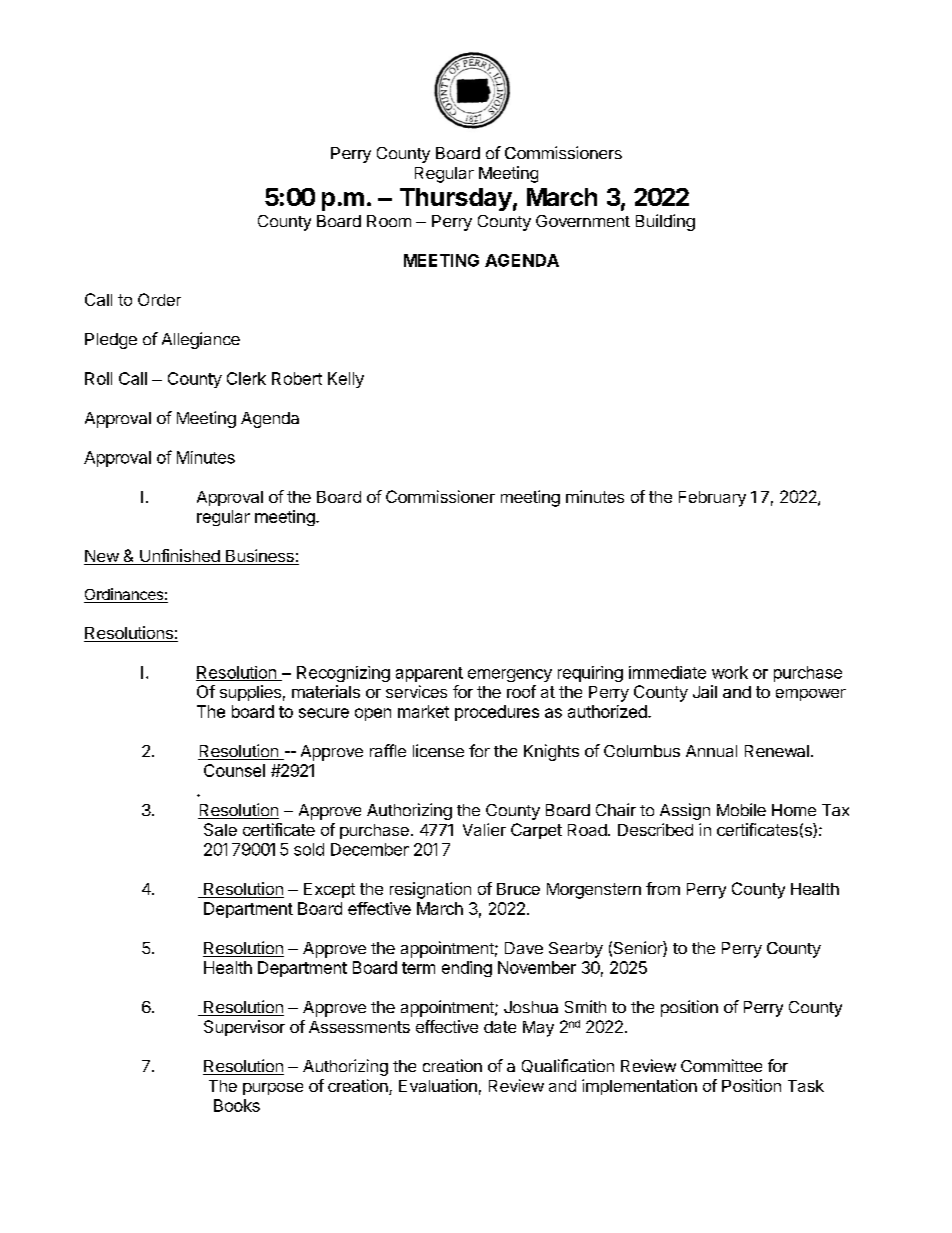 The width and height of the document is (952, 1233). I want to click on Evaluation, so click(438, 1085).
